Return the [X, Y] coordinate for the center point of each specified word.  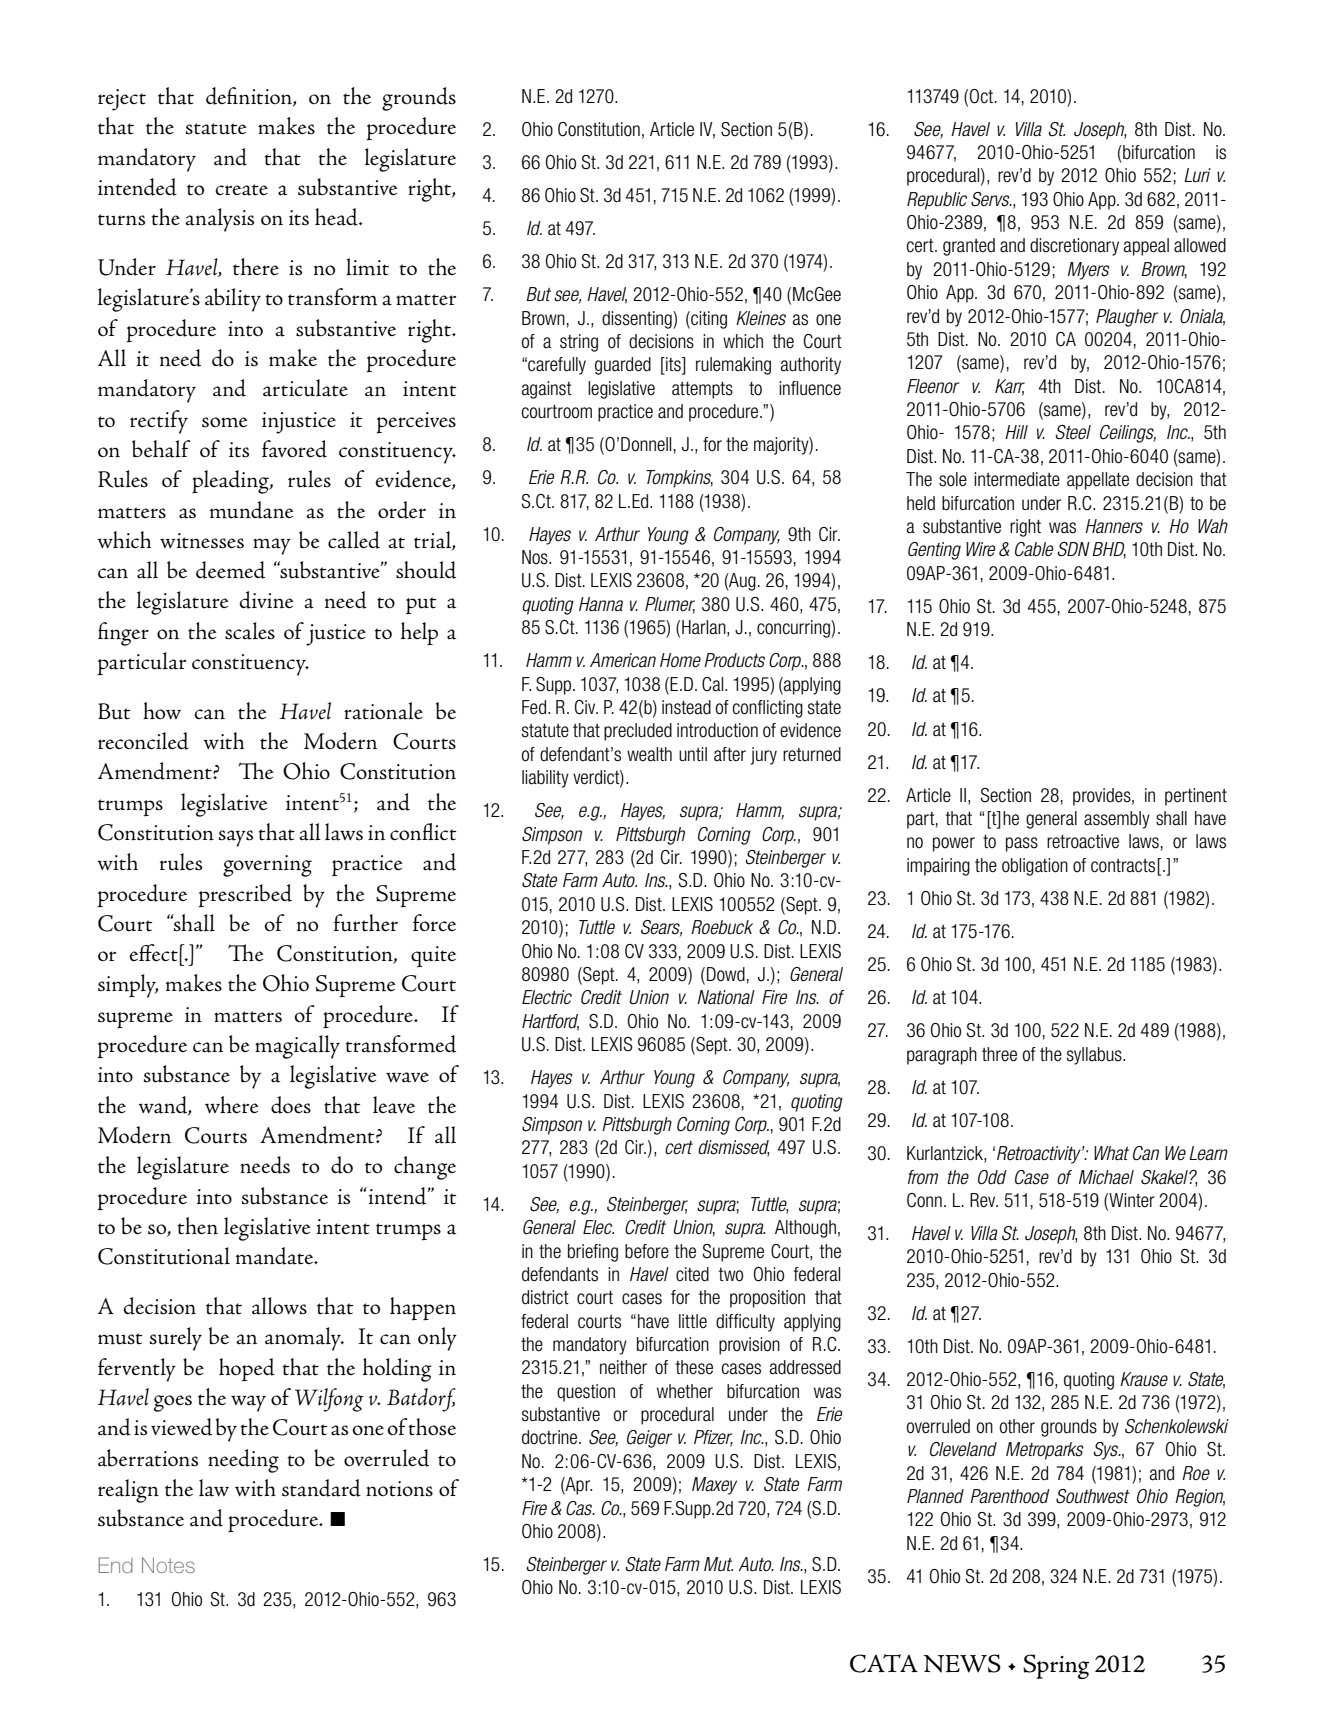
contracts [1123, 866]
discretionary [1074, 247]
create [241, 190]
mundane [251, 510]
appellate [1098, 481]
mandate [276, 1256]
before [647, 1251]
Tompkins [679, 479]
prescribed [245, 895]
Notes [168, 1565]
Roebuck [722, 927]
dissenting [638, 320]
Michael [1106, 1177]
